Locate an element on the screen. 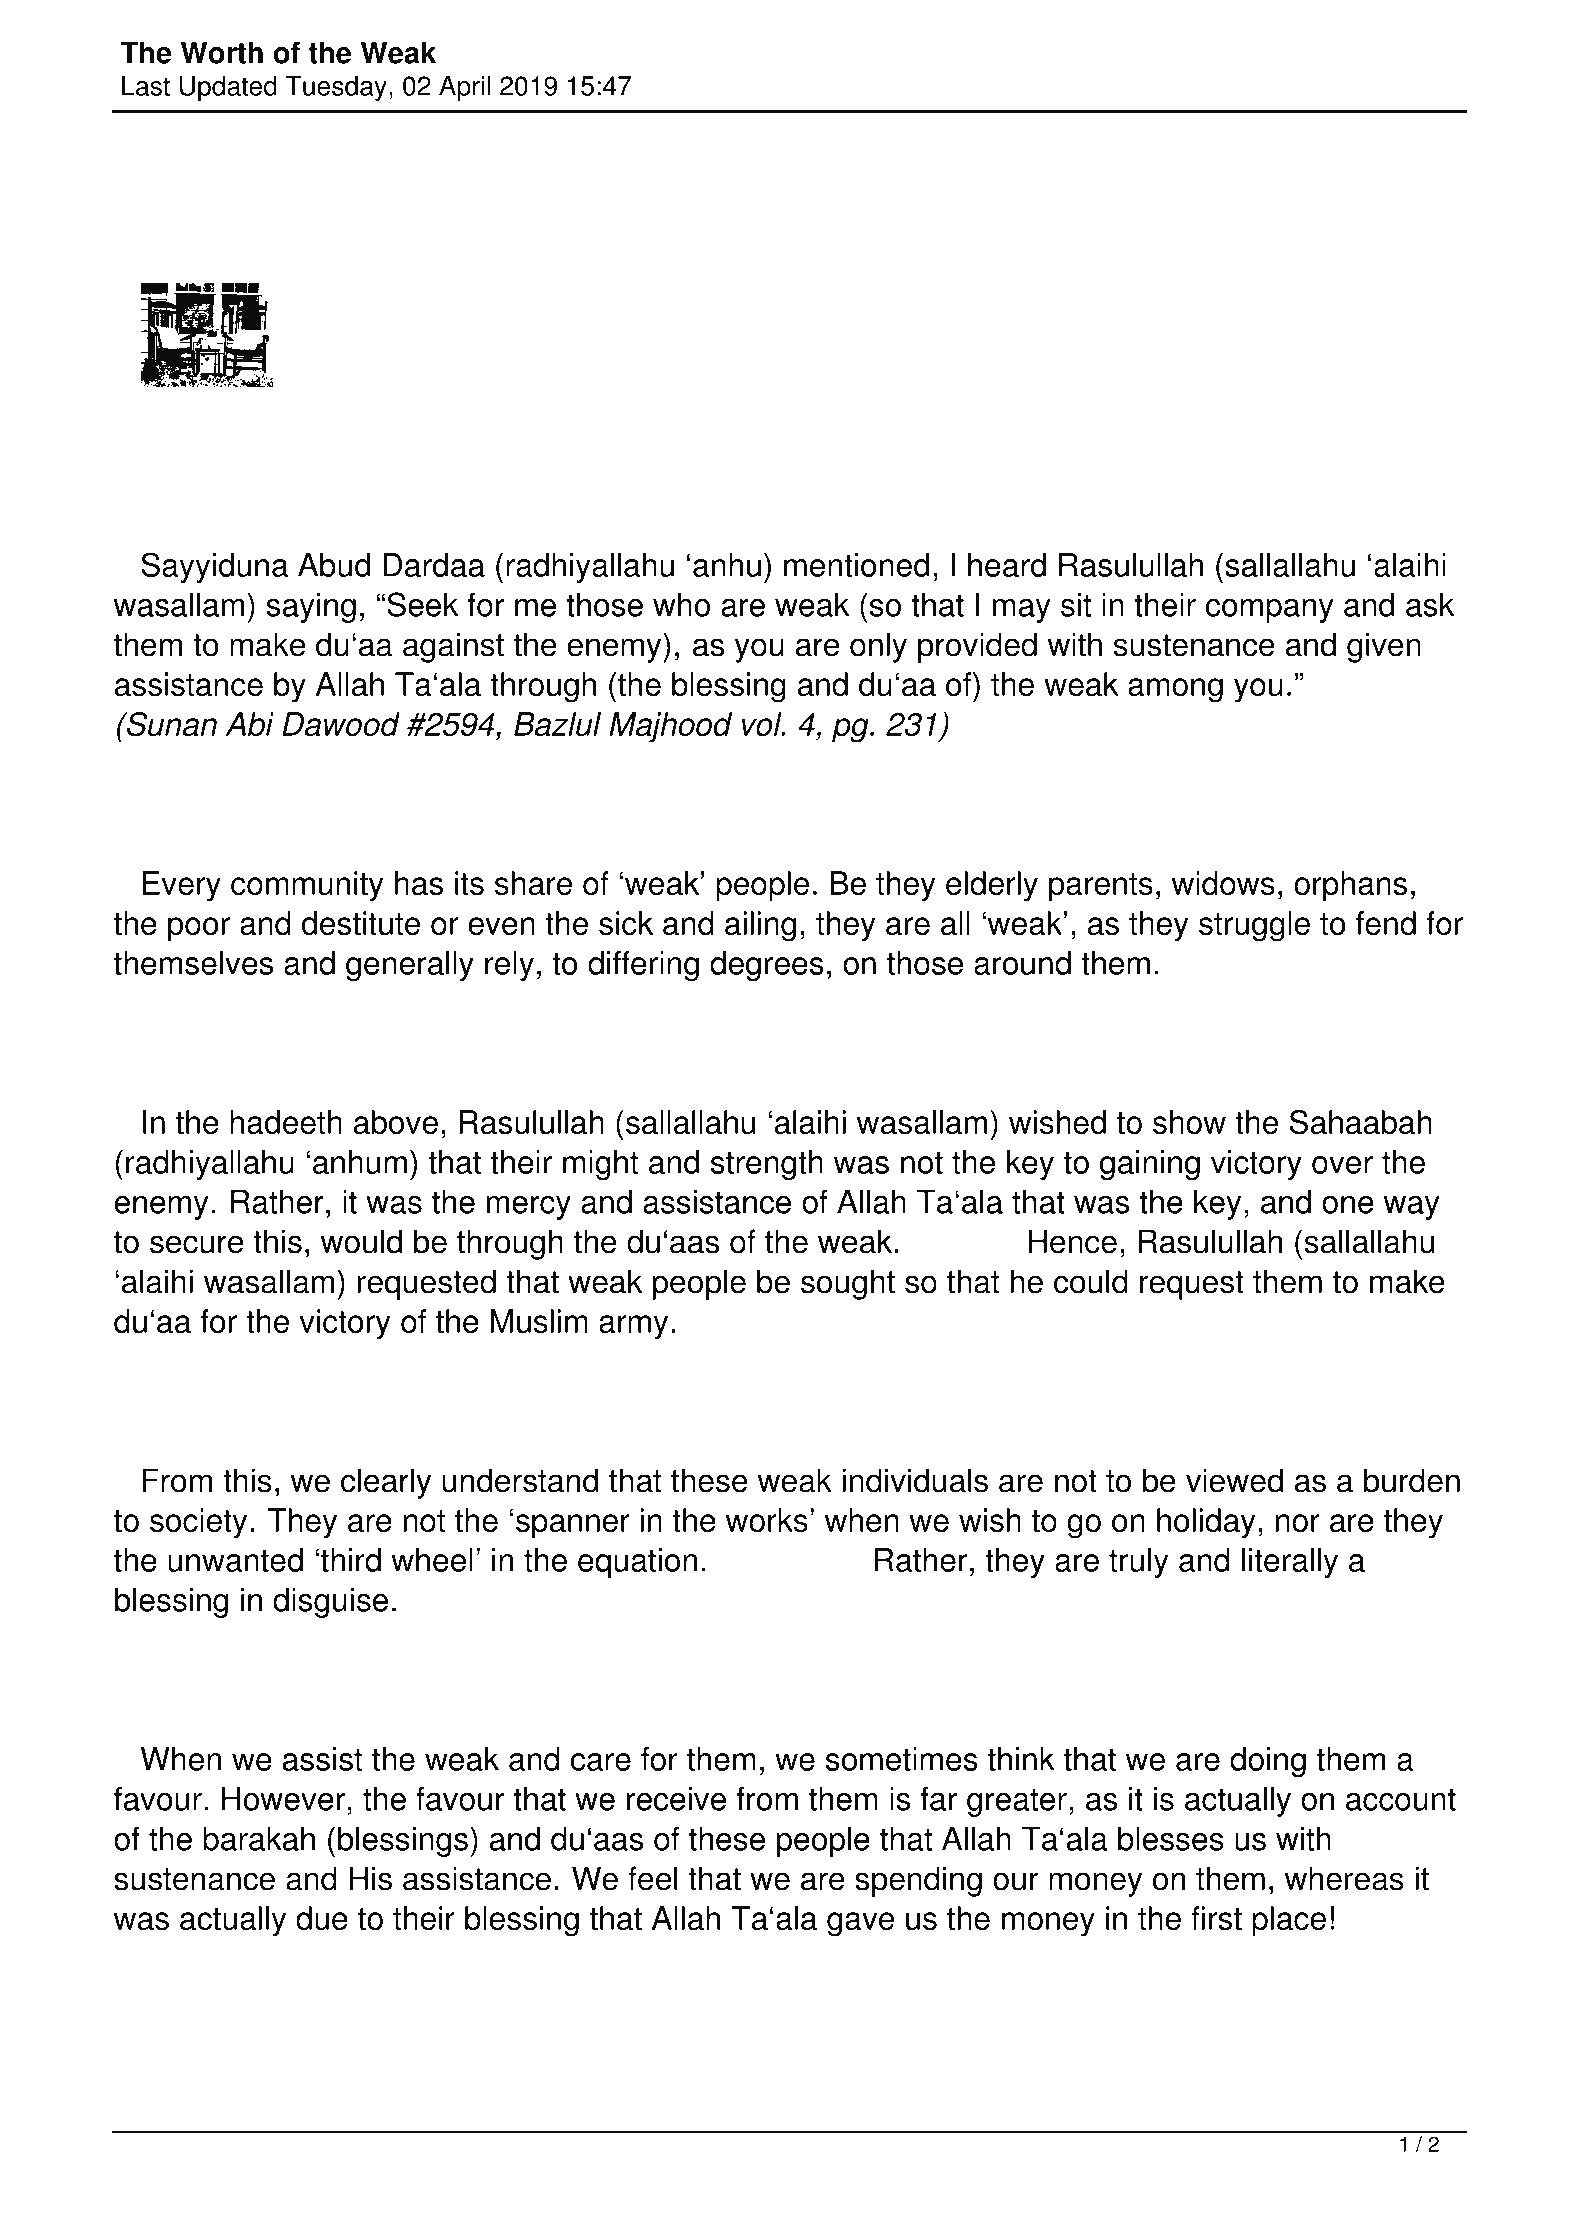 The width and height of the screenshot is (1579, 2234). clearly is located at coordinates (386, 1483).
